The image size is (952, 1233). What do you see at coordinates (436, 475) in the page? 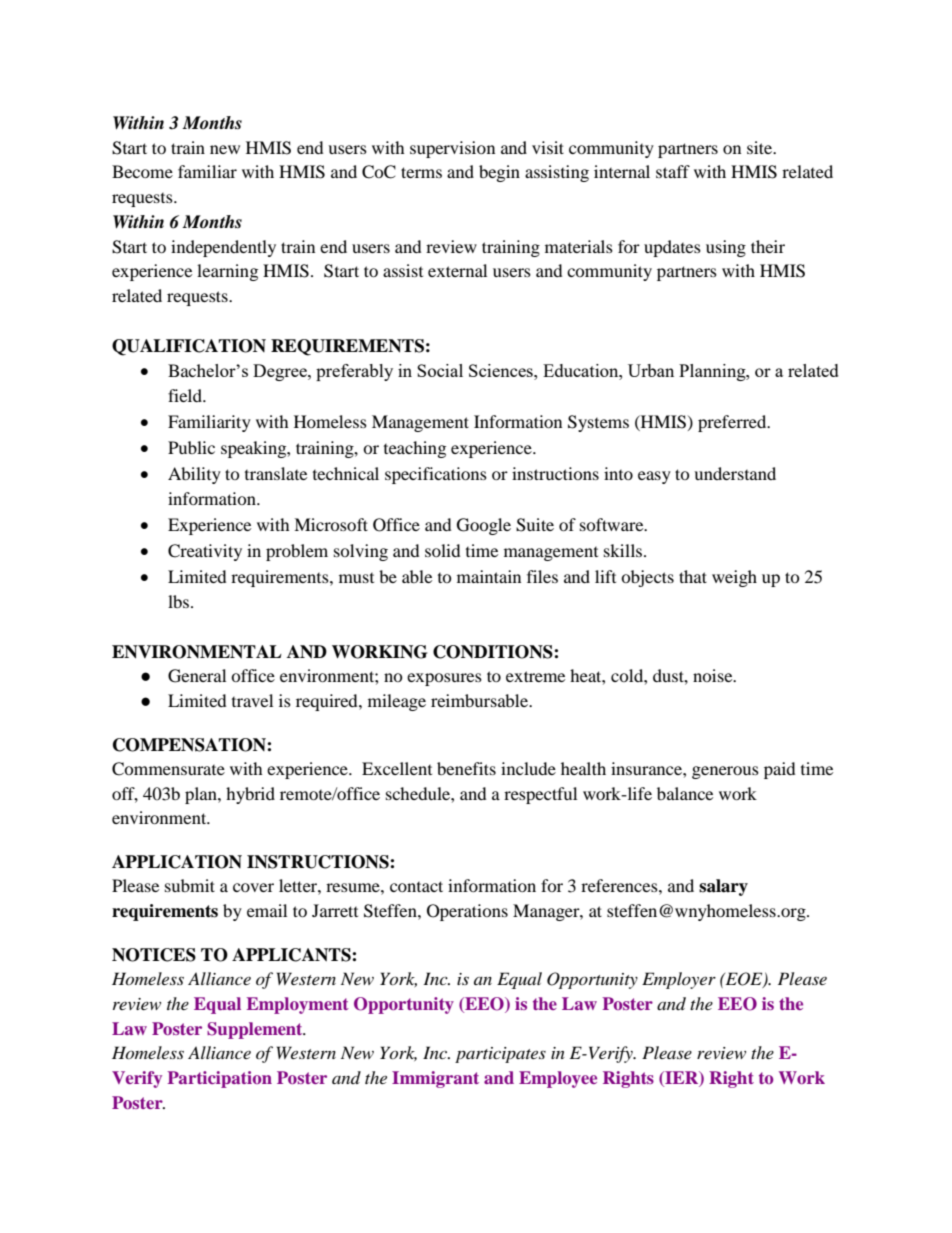
I see `specifications` at bounding box center [436, 475].
